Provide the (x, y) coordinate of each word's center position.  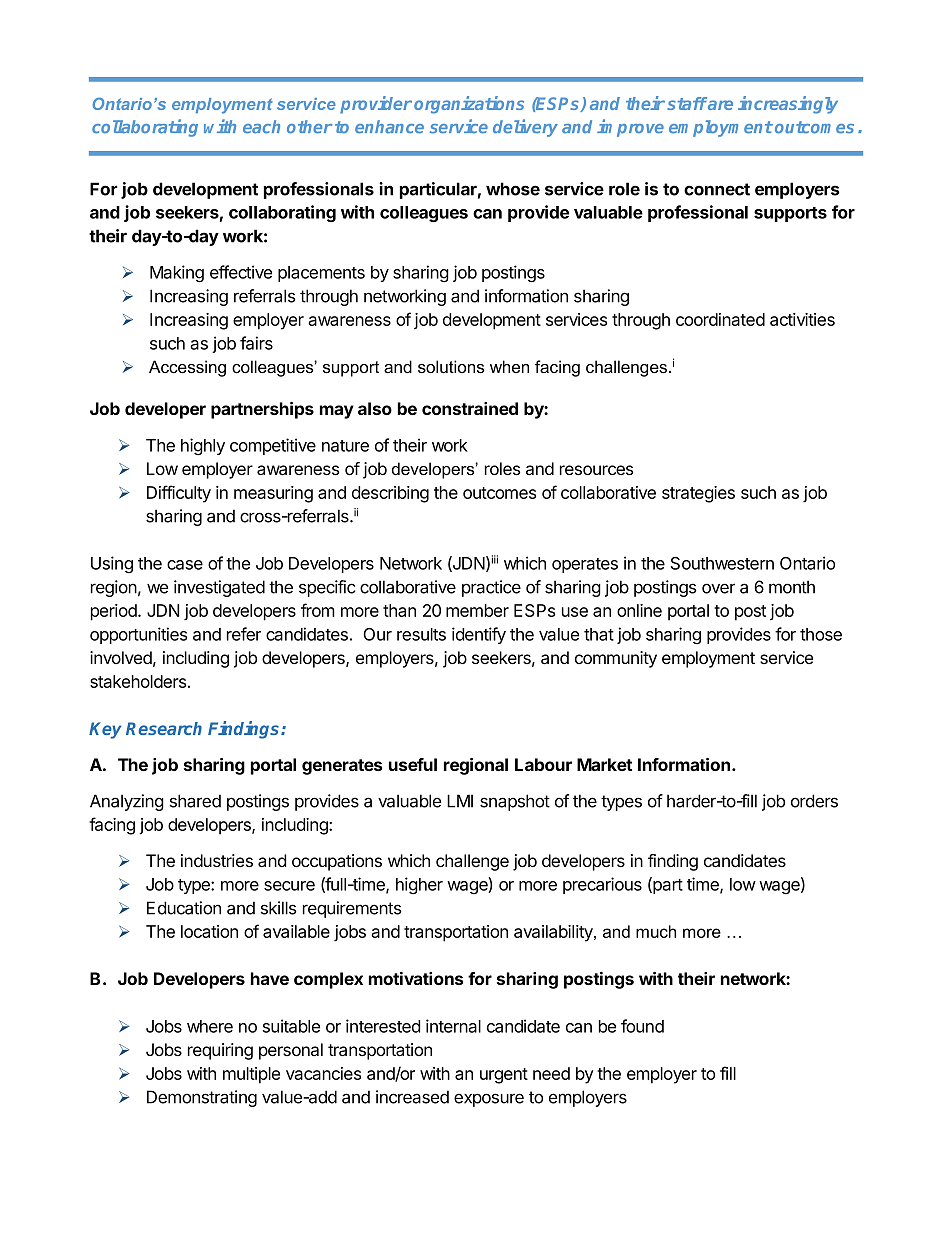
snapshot (515, 802)
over (718, 588)
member (477, 610)
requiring (220, 1051)
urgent (504, 1076)
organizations (469, 105)
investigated (219, 588)
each (261, 127)
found (642, 1026)
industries (217, 860)
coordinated (720, 319)
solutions (451, 367)
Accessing (187, 368)
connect (717, 189)
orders (814, 801)
